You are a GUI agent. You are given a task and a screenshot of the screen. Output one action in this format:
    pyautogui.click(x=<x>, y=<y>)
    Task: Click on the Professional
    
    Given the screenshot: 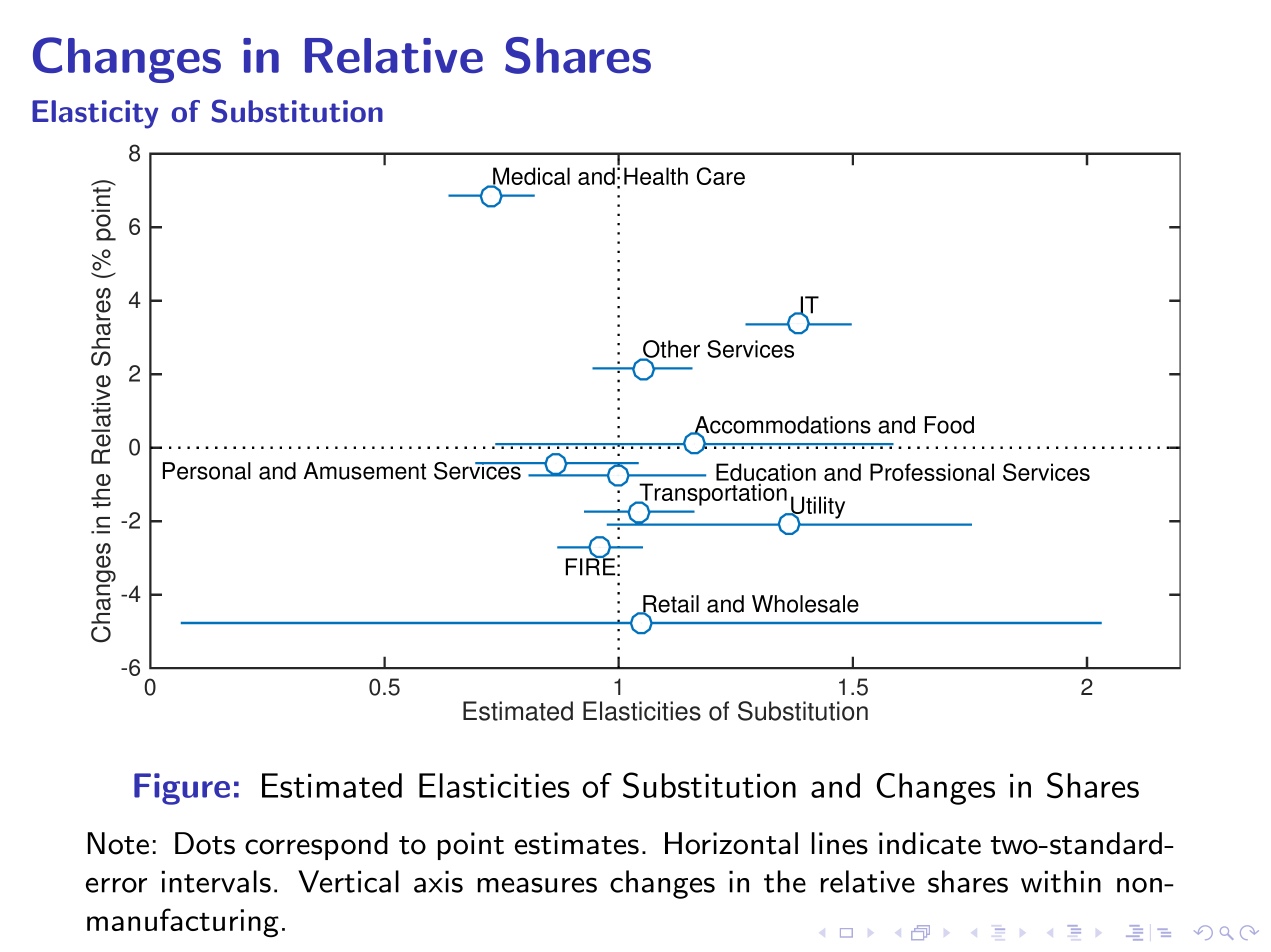 What is the action you would take?
    pyautogui.click(x=932, y=472)
